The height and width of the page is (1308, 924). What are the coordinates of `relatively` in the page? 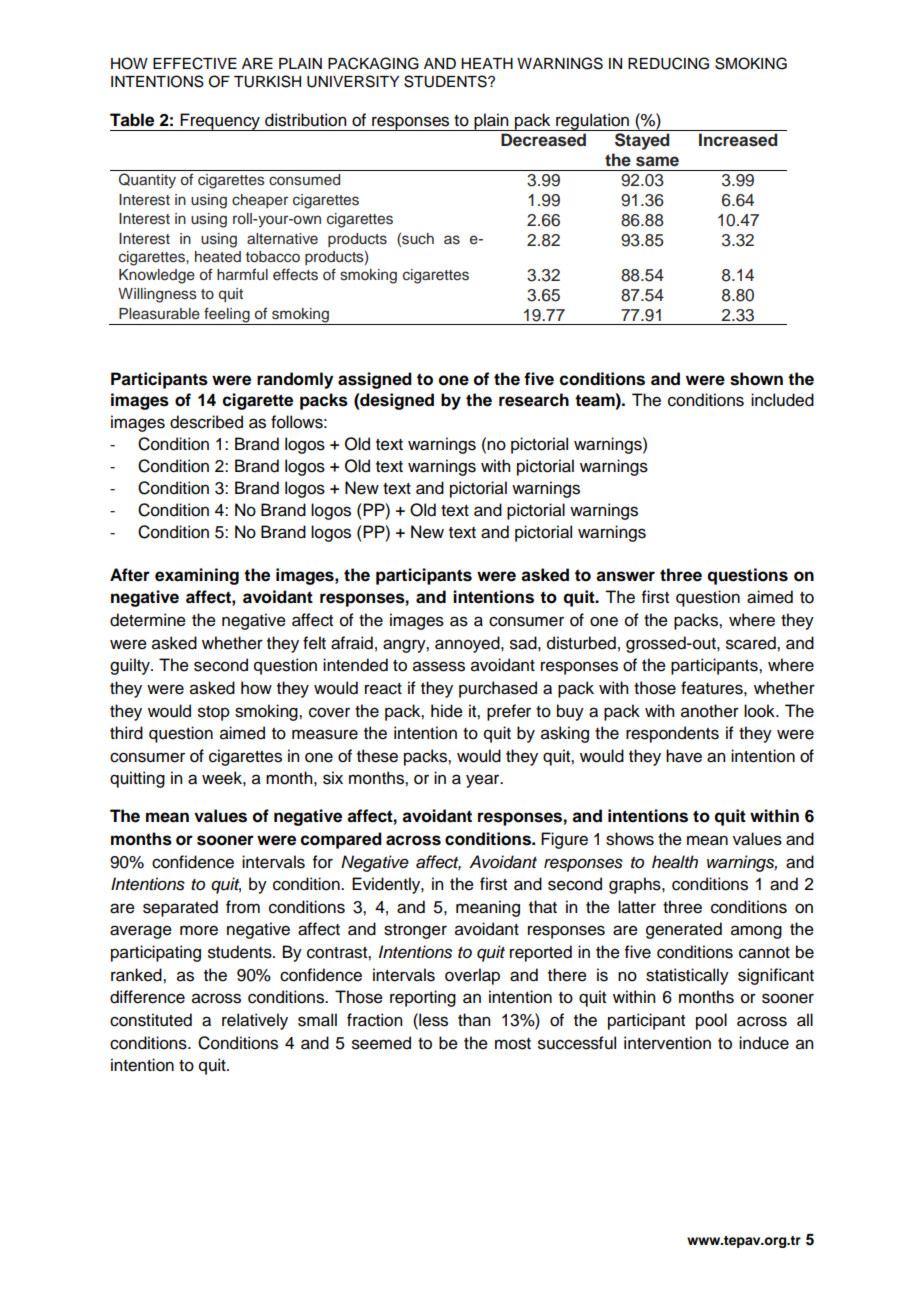 It's located at (255, 1021).
